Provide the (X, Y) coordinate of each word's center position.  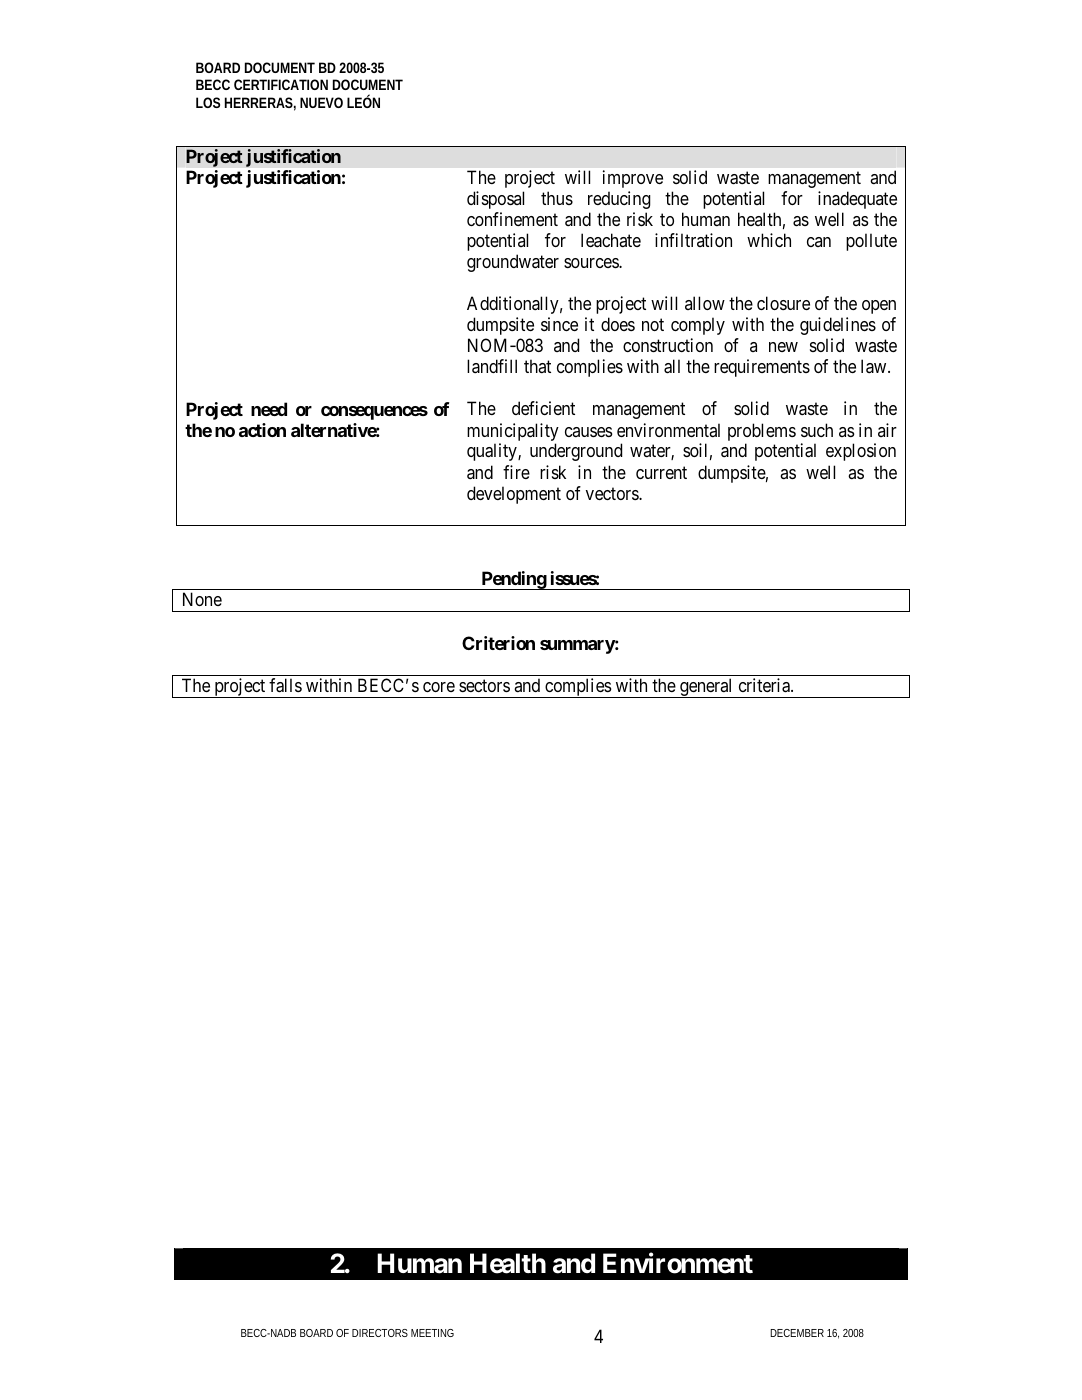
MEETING (432, 1333)
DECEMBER (797, 1333)
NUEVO (321, 102)
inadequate (857, 200)
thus (557, 198)
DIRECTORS (380, 1333)
